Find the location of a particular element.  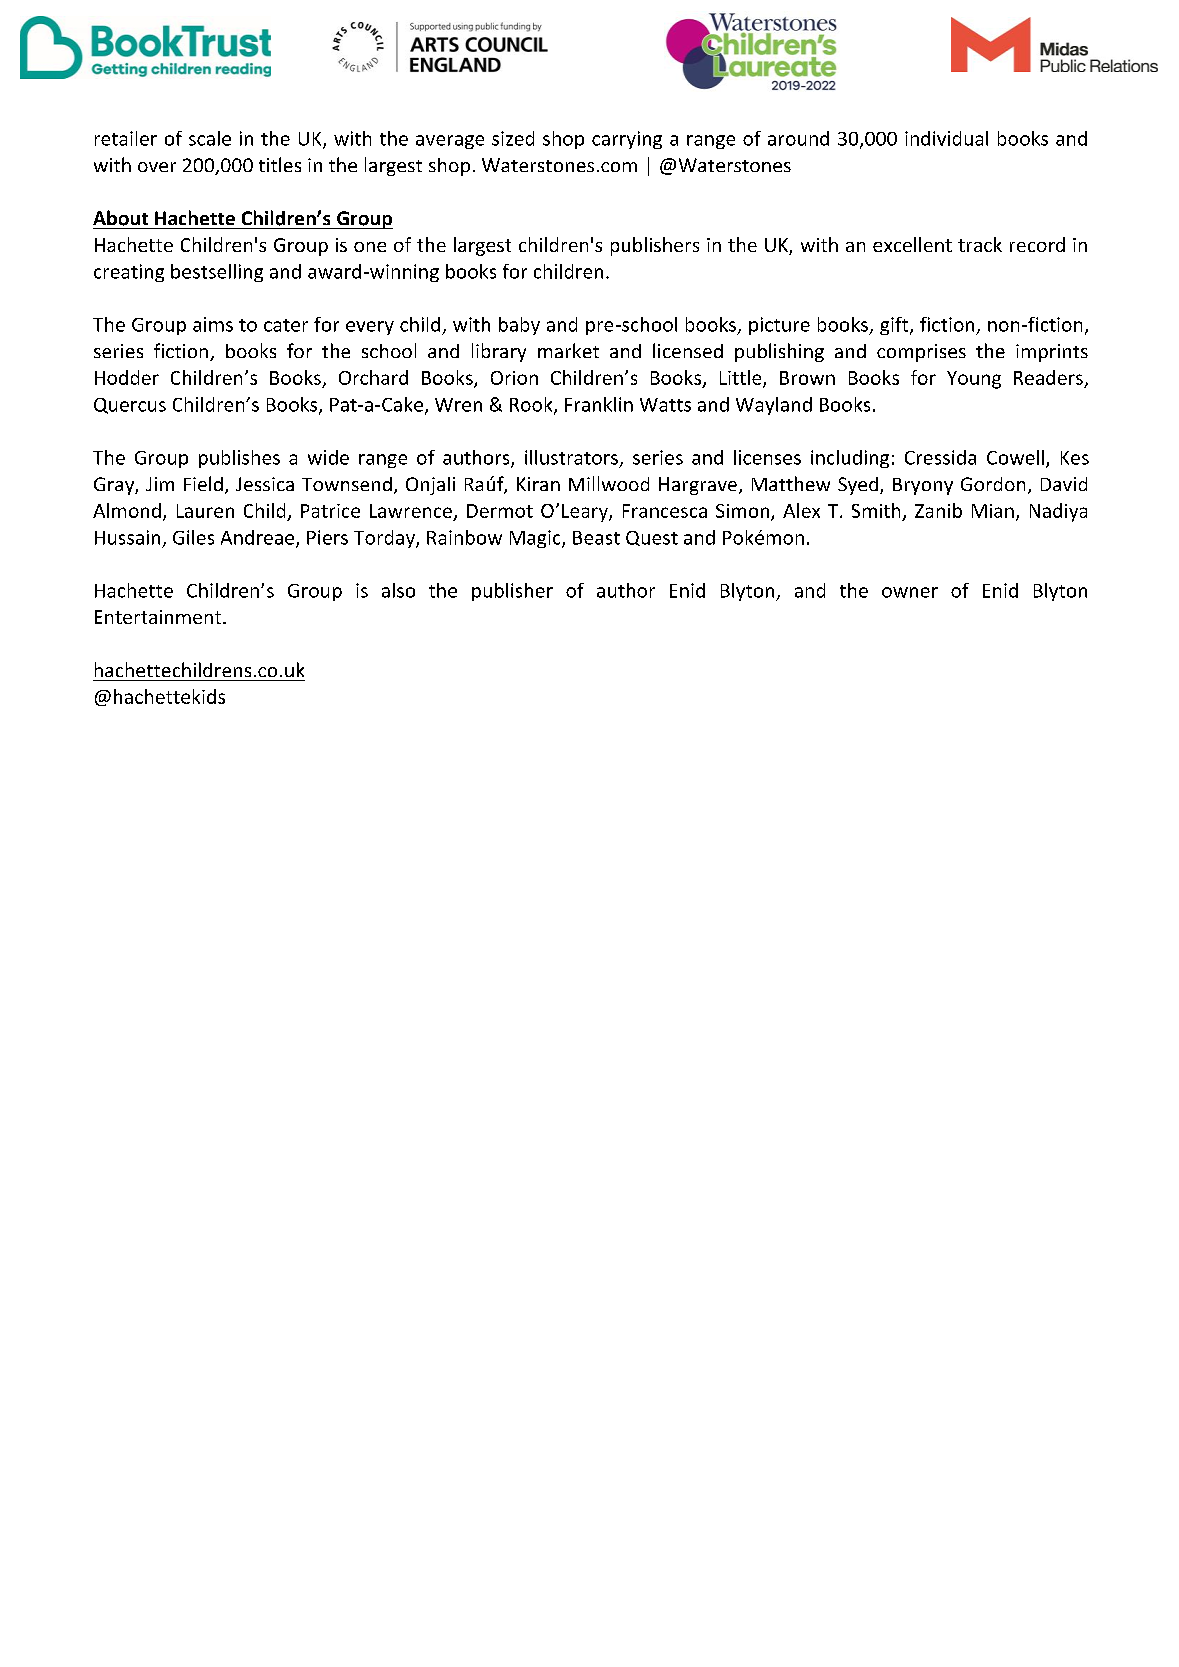

aims is located at coordinates (213, 324).
